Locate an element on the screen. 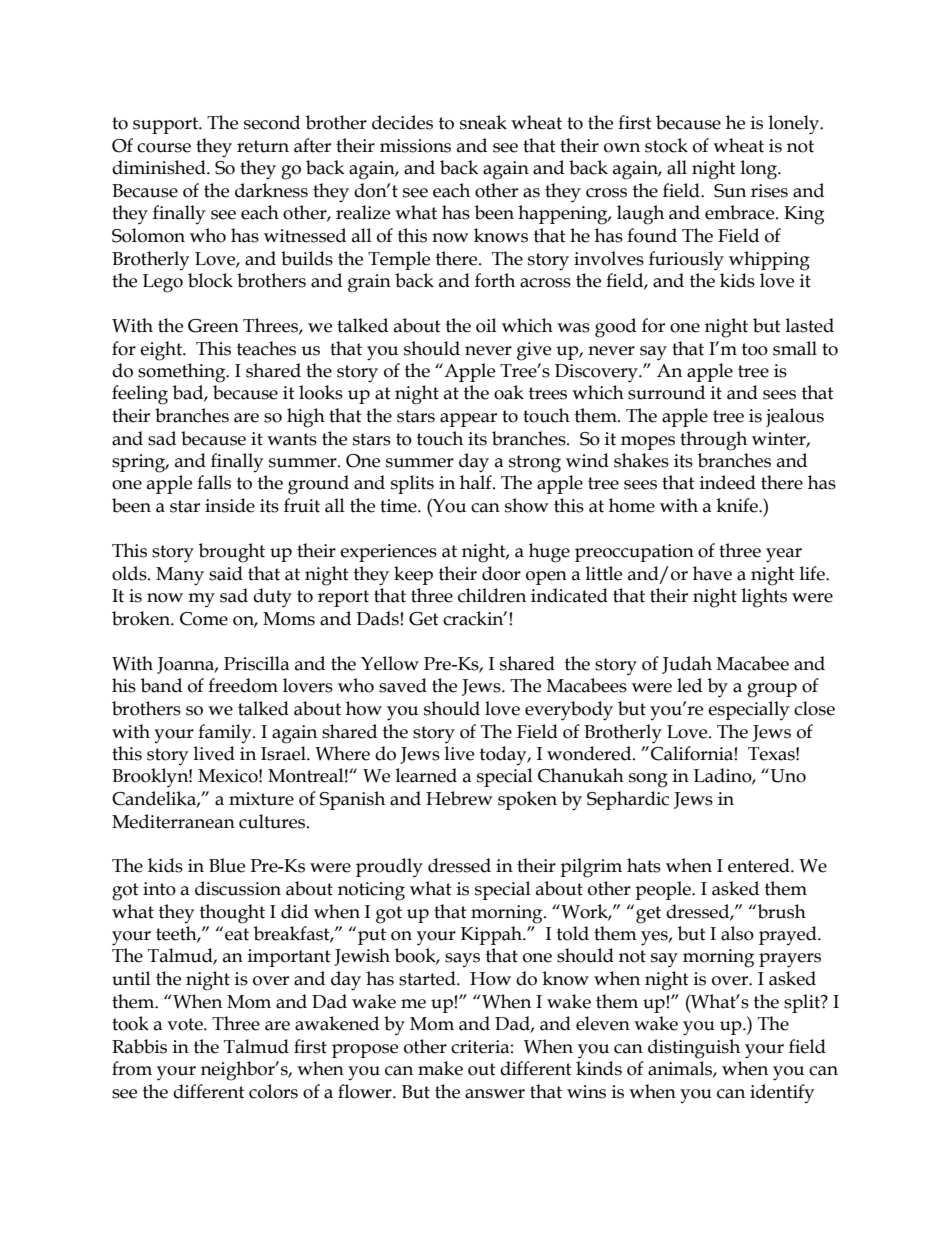 The height and width of the screenshot is (1233, 952). long is located at coordinates (760, 170).
